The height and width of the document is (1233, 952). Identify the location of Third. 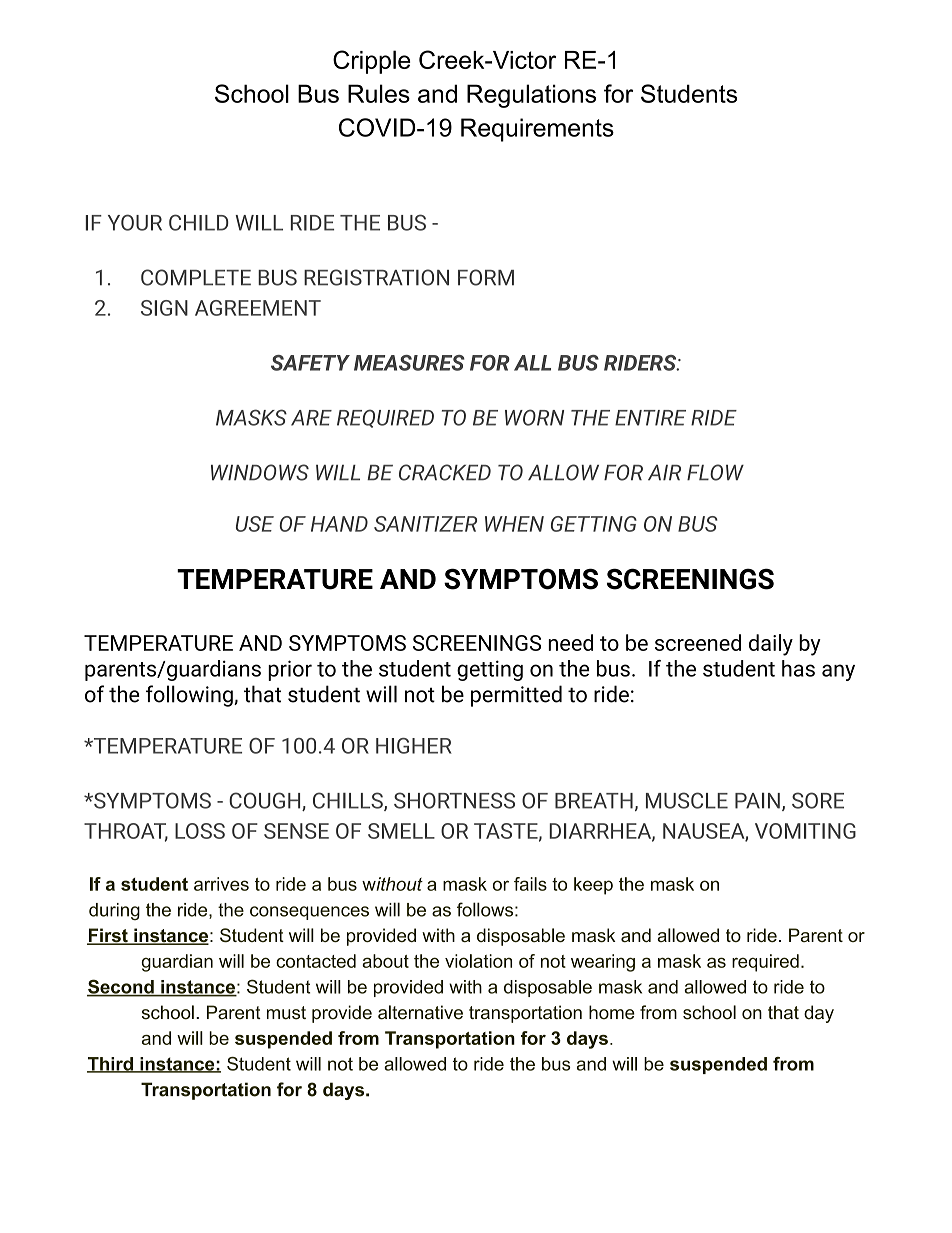
(111, 1065).
